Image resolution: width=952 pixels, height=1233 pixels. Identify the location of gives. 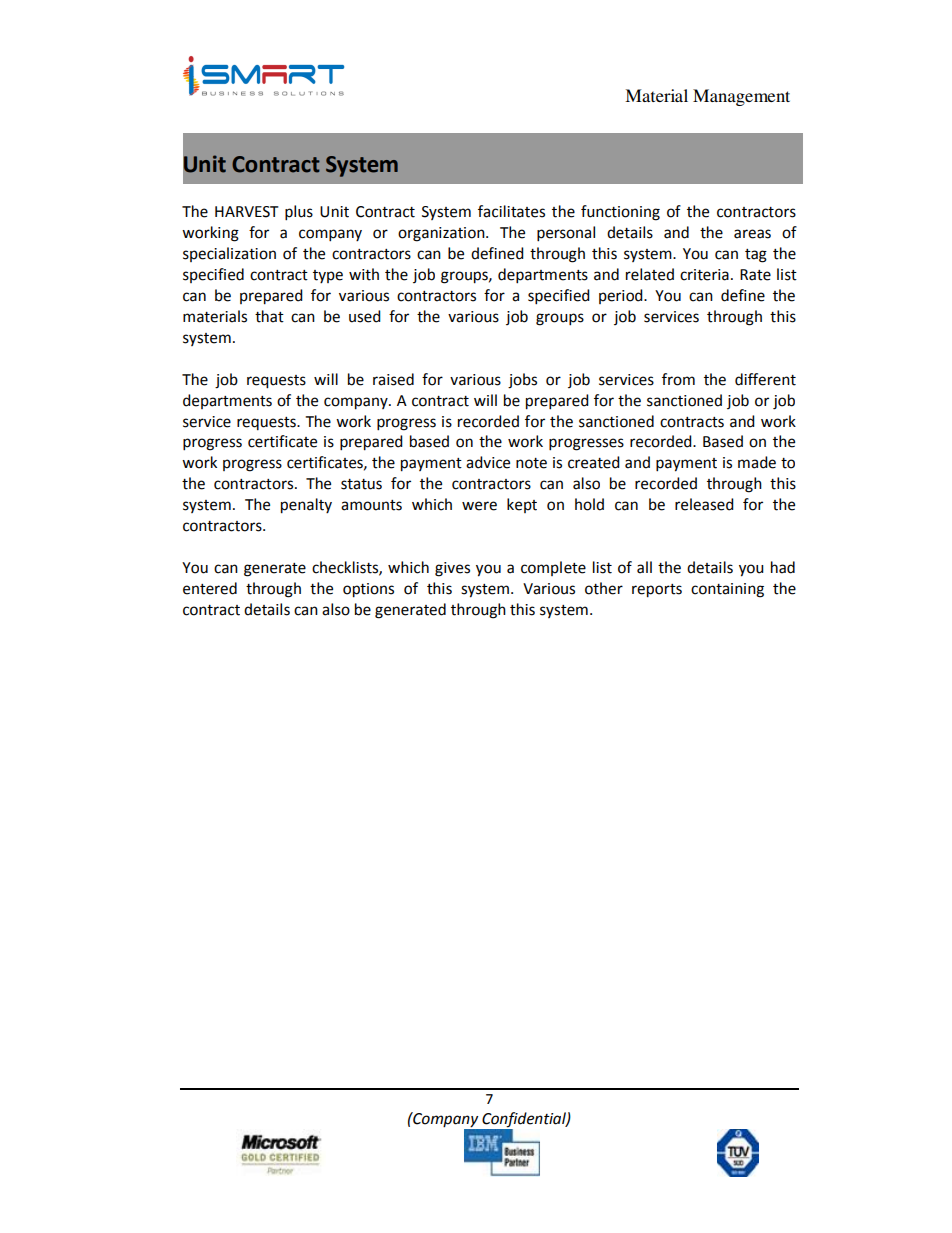
(452, 569).
